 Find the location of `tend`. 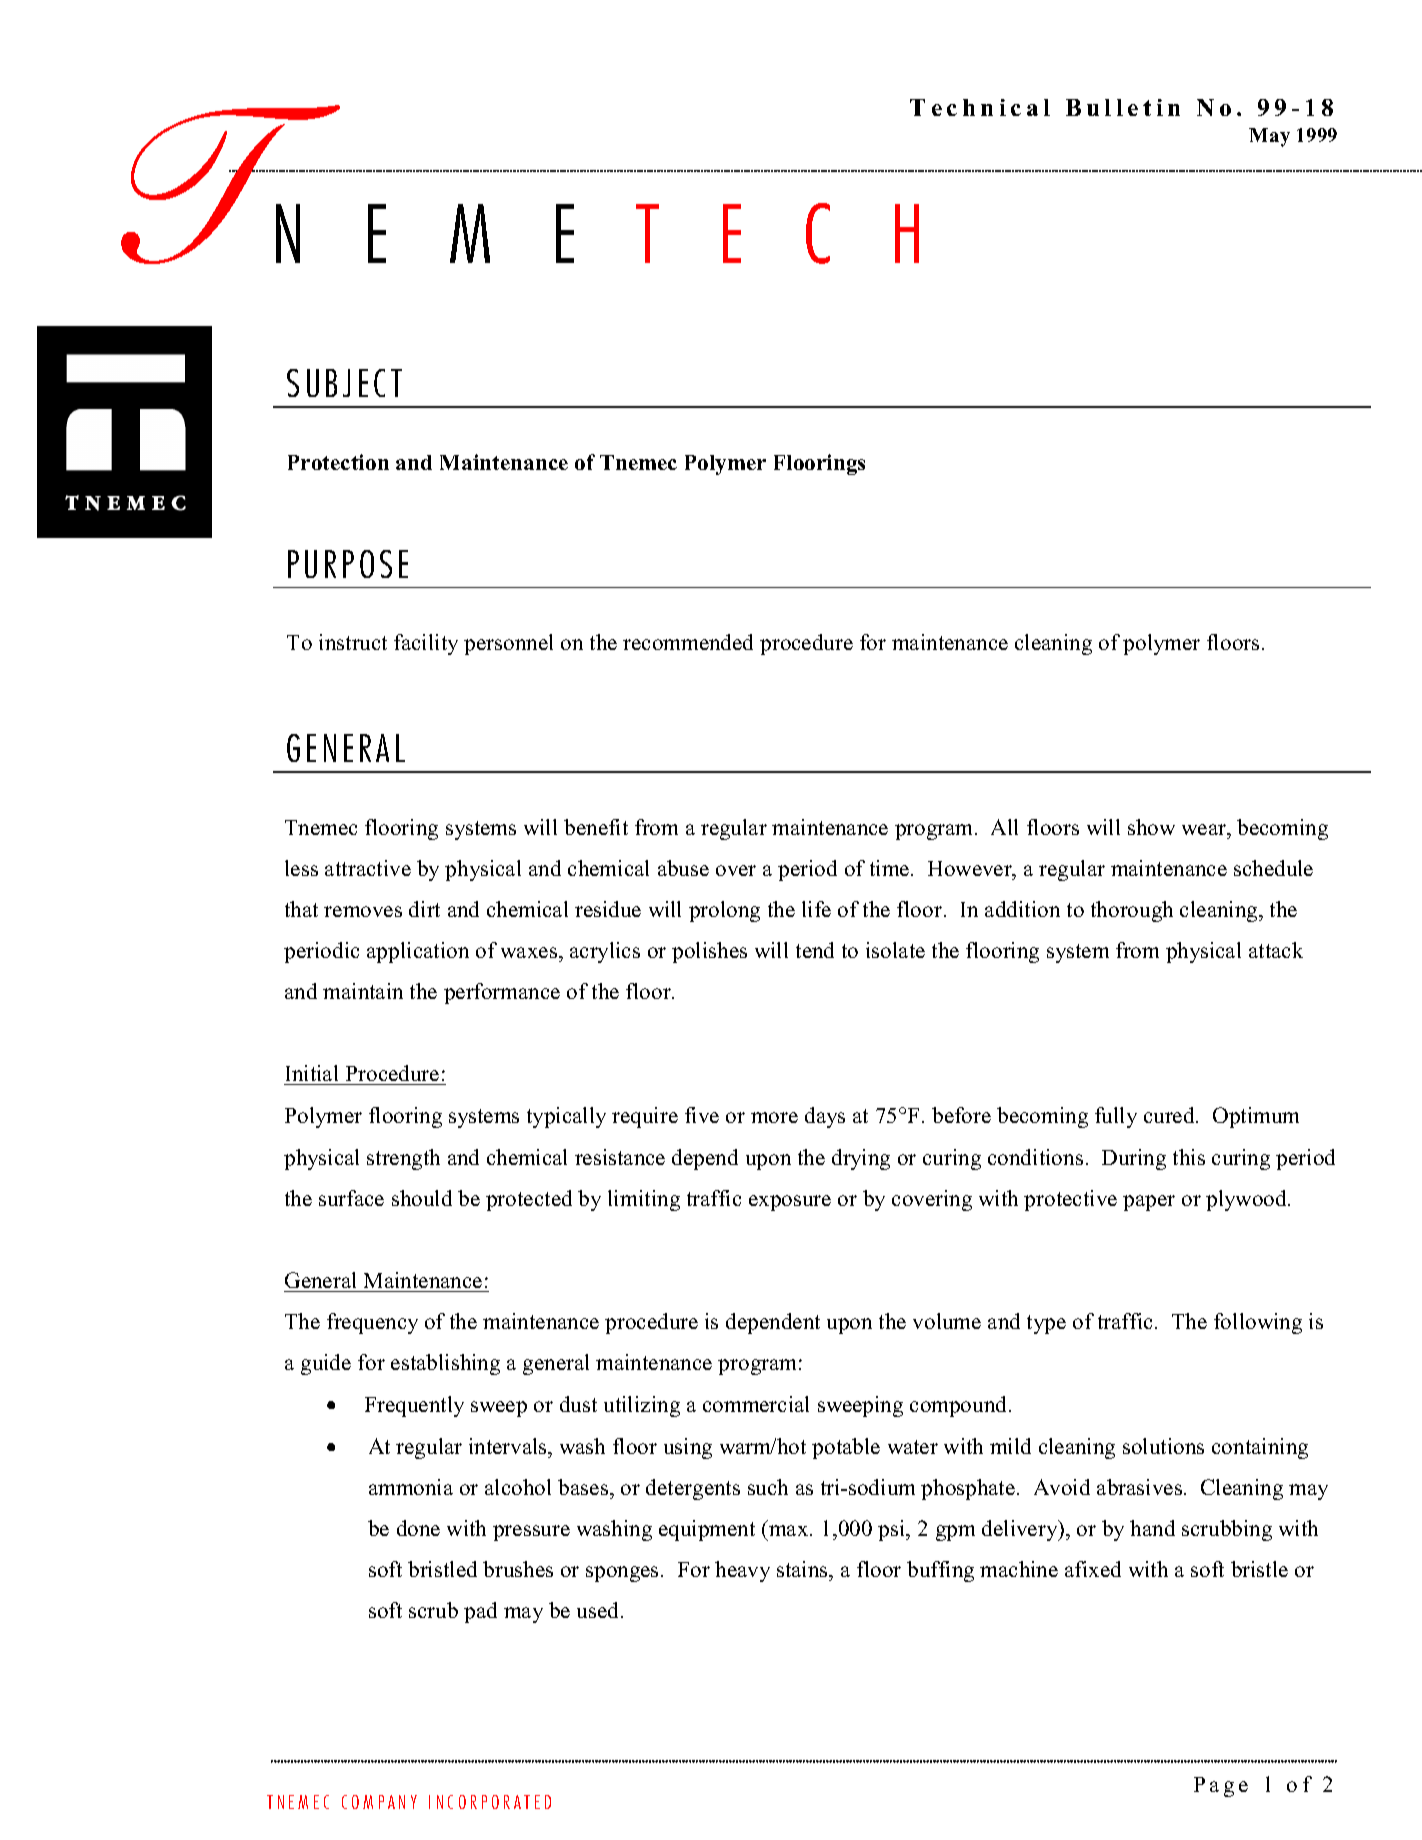

tend is located at coordinates (815, 950).
